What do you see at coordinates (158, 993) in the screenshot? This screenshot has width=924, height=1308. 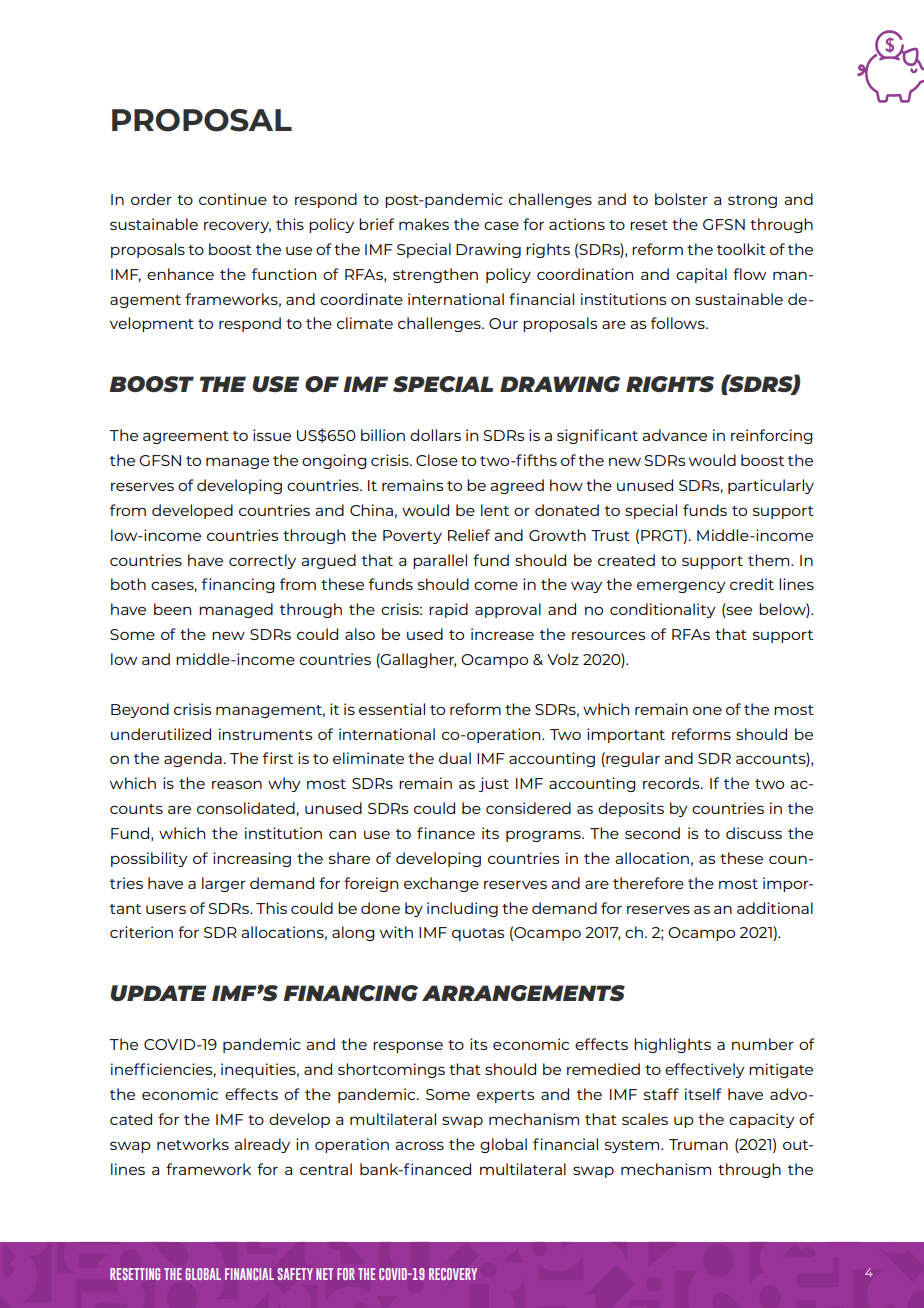 I see `UPDATE` at bounding box center [158, 993].
